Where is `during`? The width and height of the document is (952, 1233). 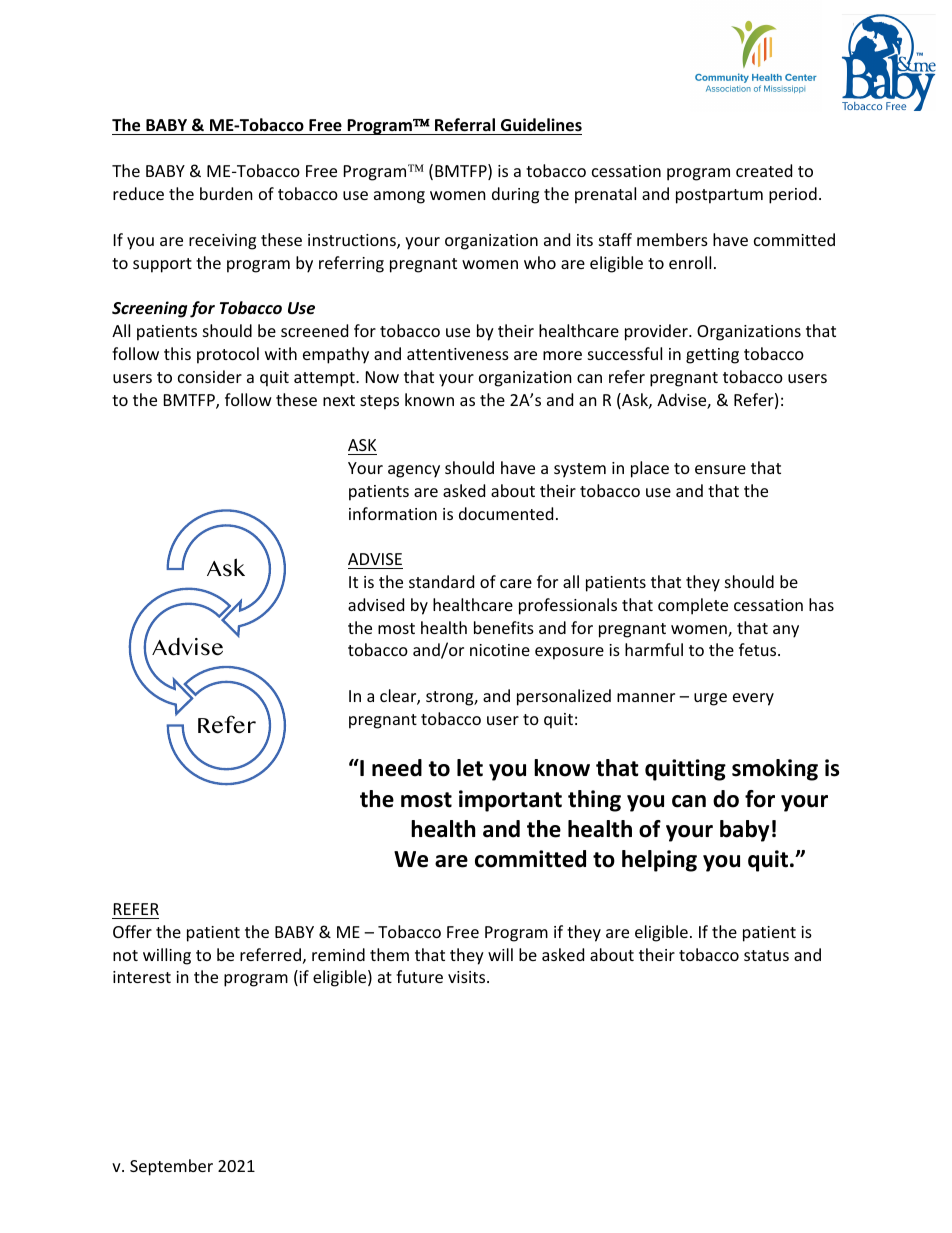
during is located at coordinates (515, 195).
